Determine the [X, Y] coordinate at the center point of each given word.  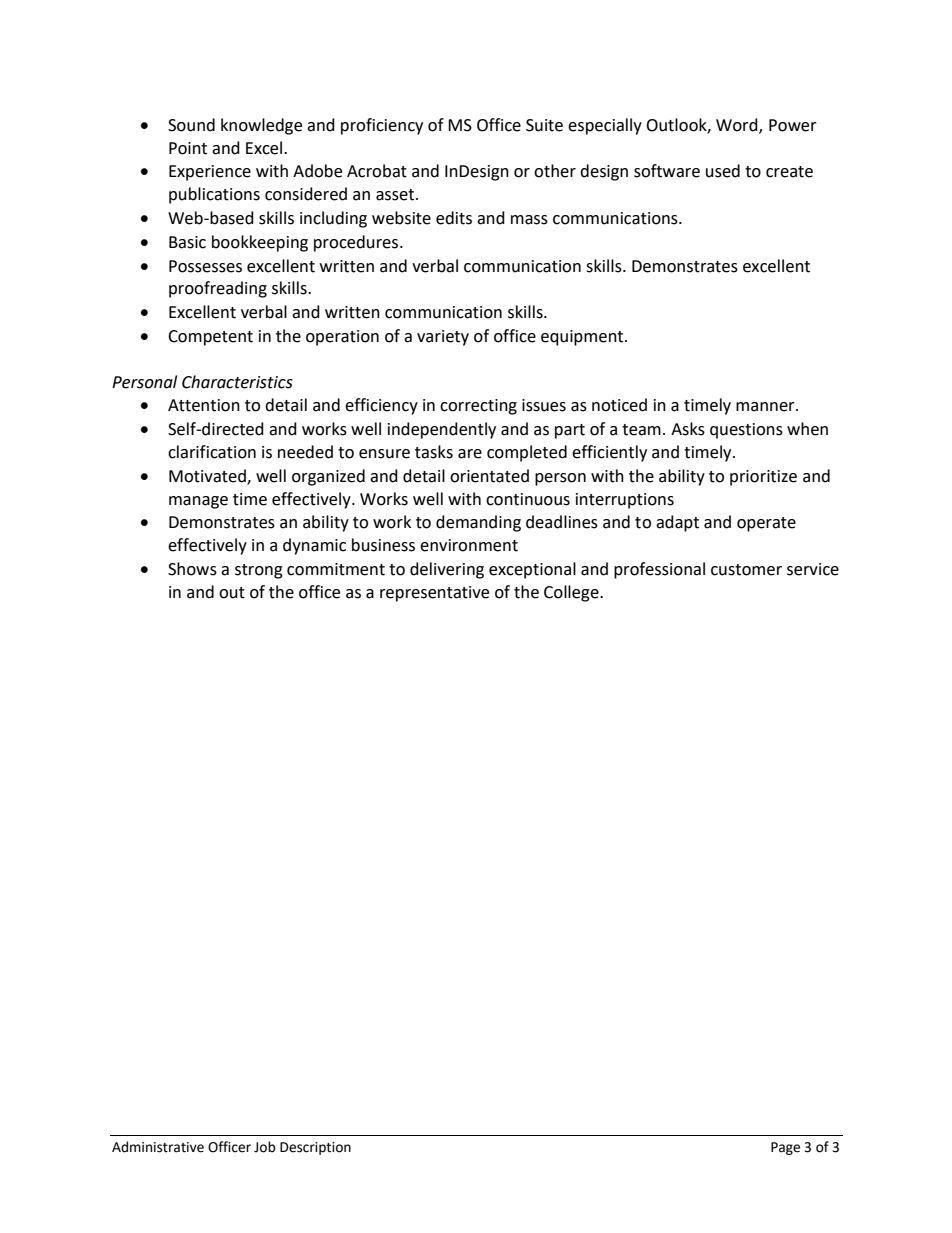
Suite [544, 125]
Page [785, 1148]
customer [746, 570]
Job [265, 1147]
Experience [210, 173]
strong [259, 571]
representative [434, 594]
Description [315, 1148]
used [723, 171]
